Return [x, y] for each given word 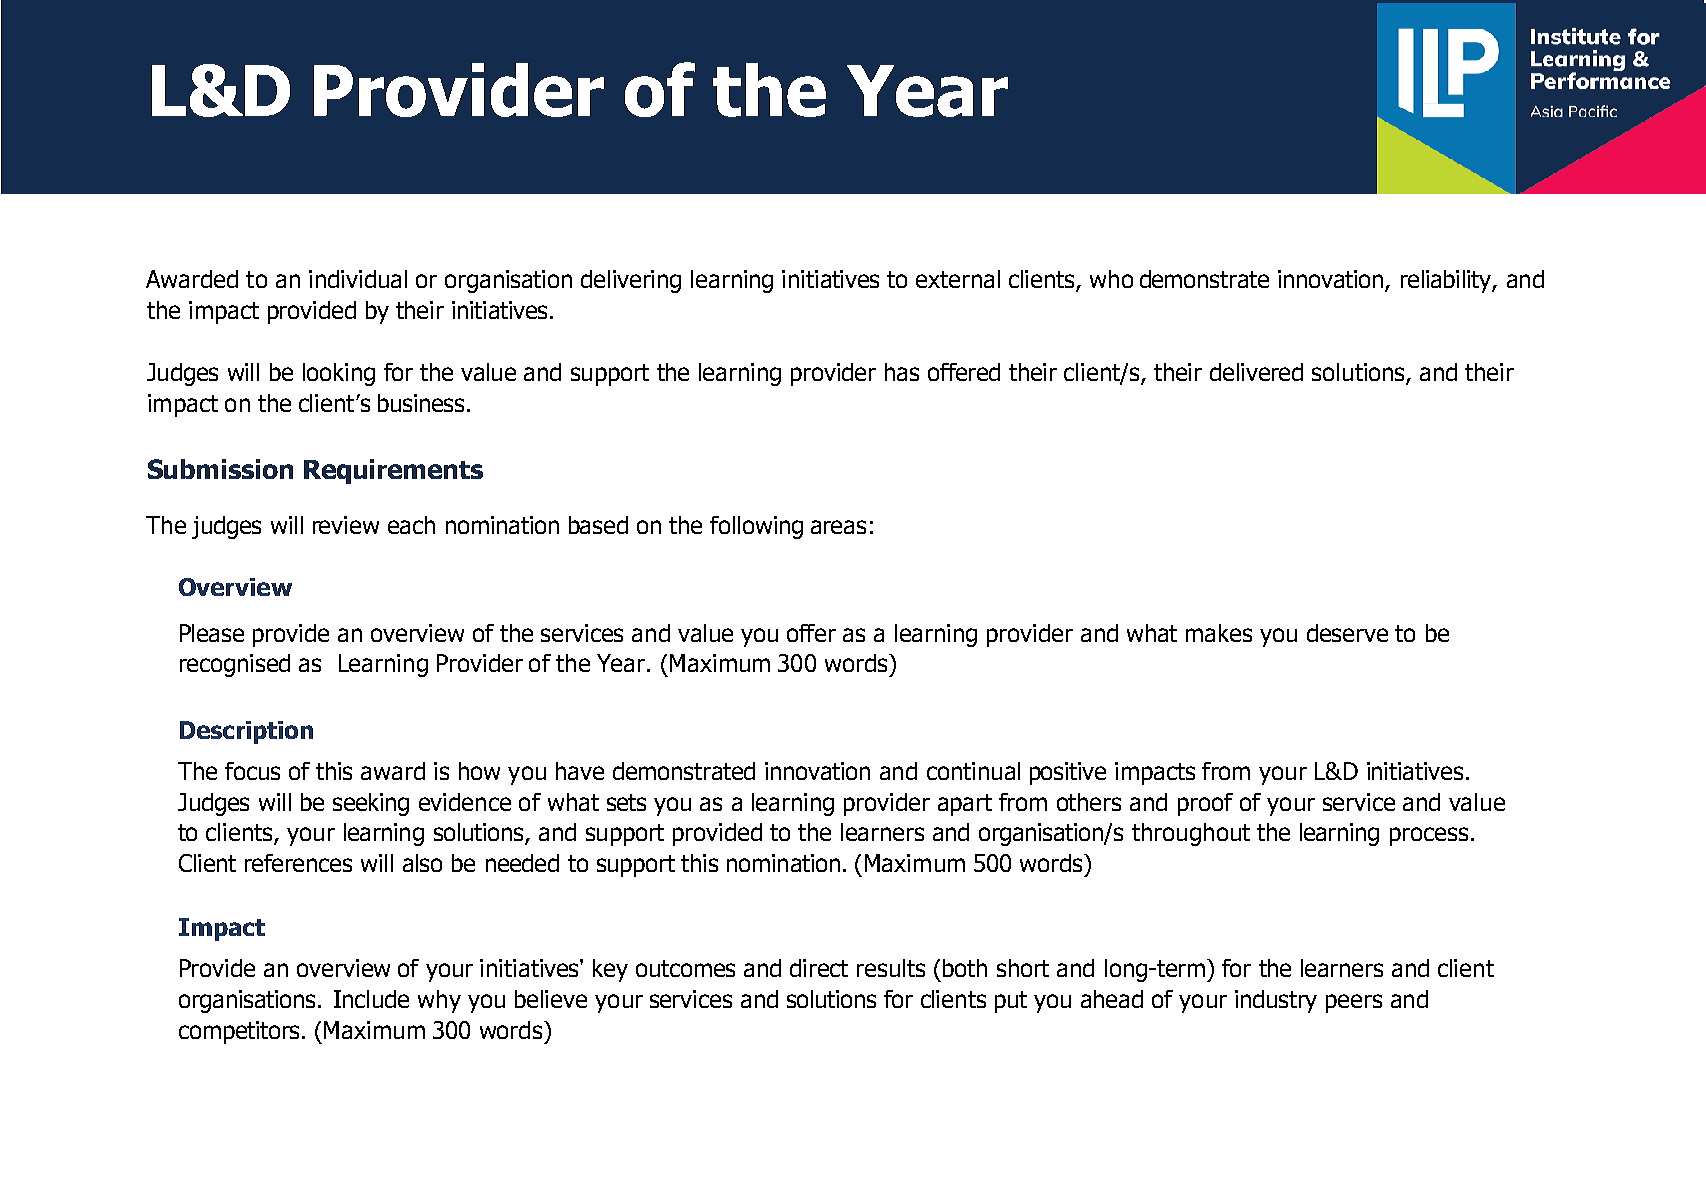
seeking [371, 804]
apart [965, 805]
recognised [235, 665]
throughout [1191, 834]
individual [358, 279]
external [958, 279]
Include [371, 999]
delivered [1256, 372]
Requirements [393, 471]
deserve [1347, 633]
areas [838, 527]
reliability [1447, 281]
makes [1219, 633]
